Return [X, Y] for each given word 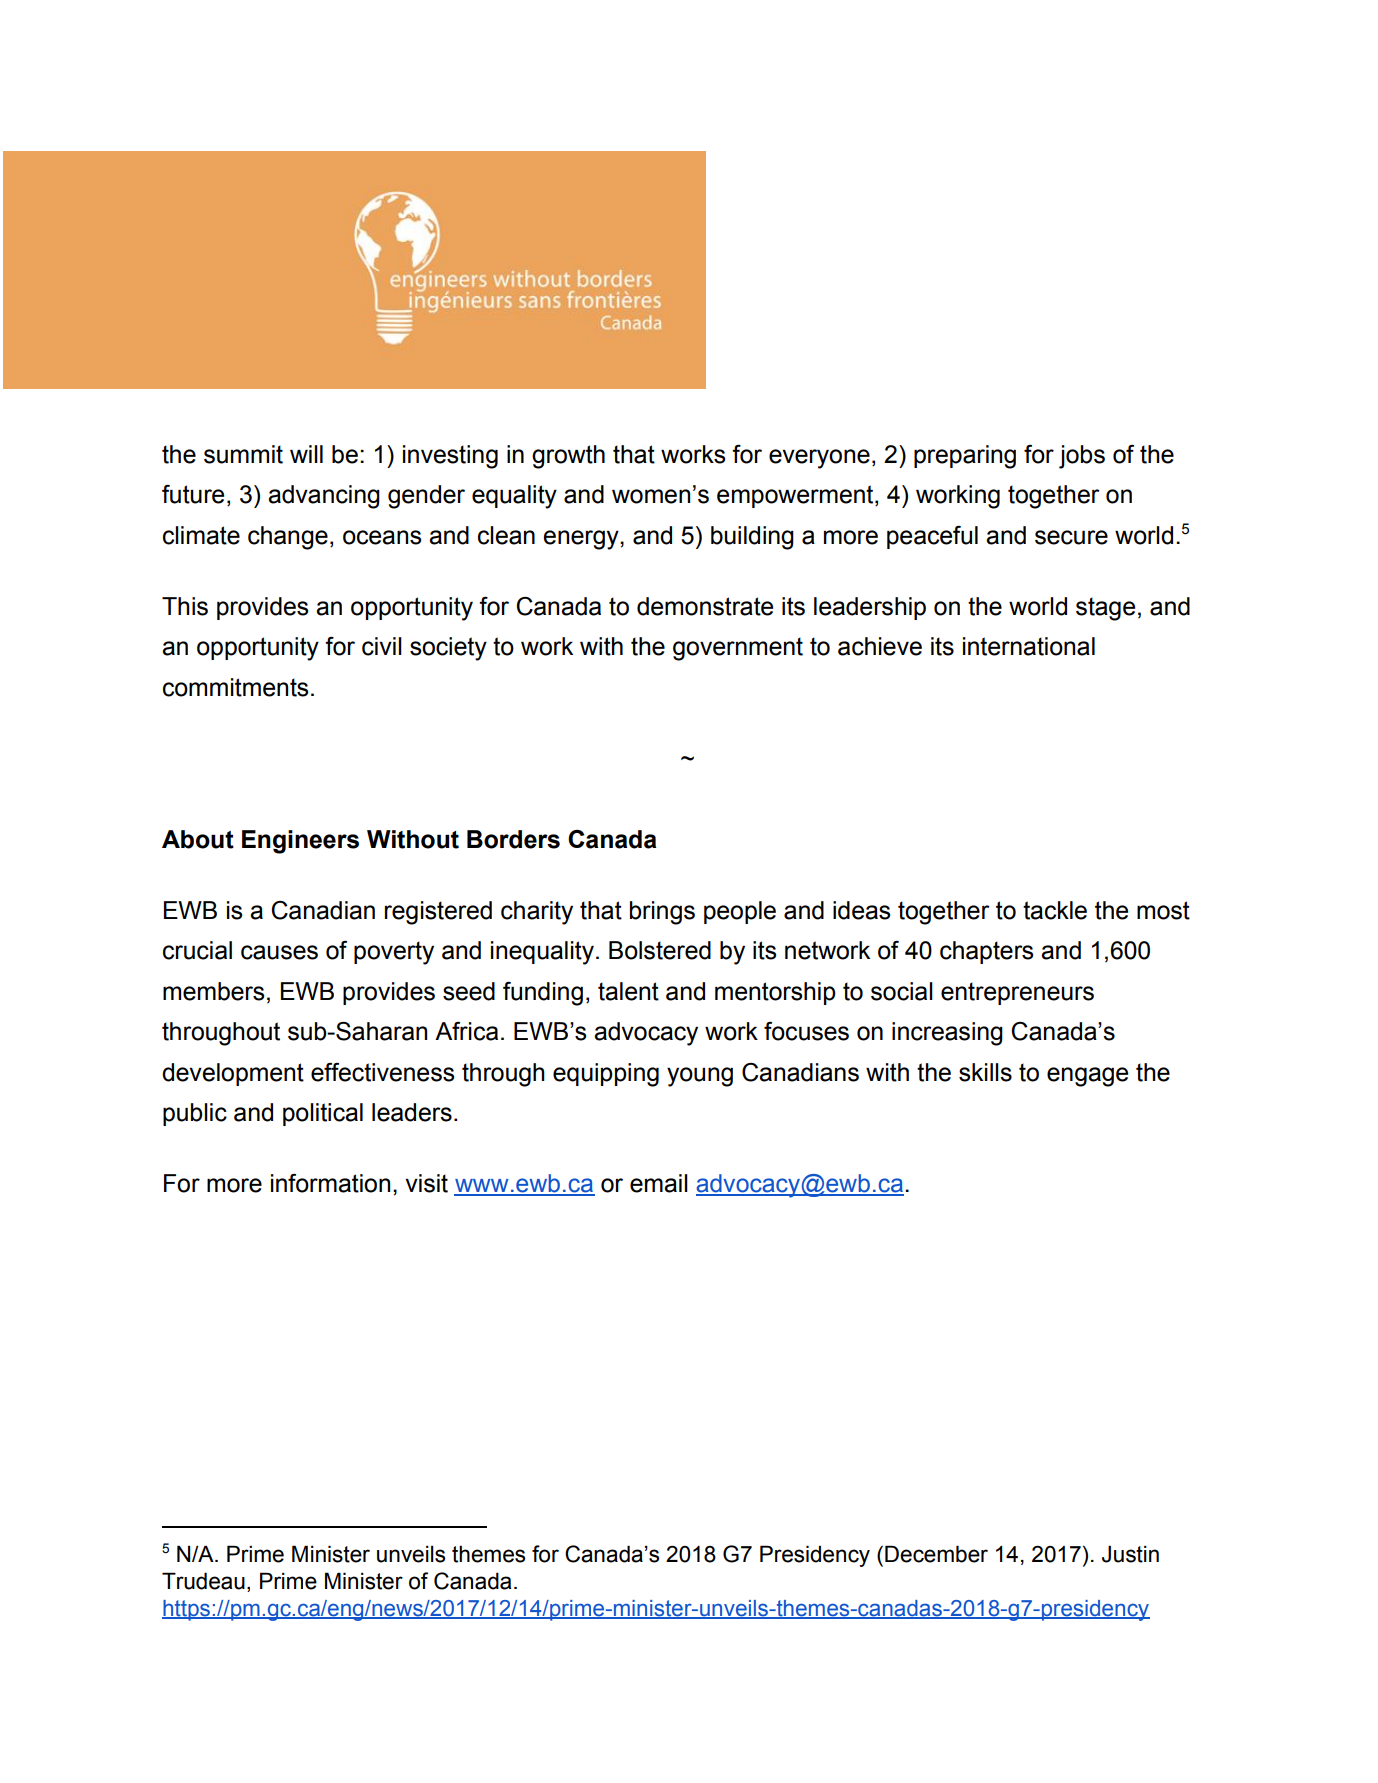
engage [1087, 1077]
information [330, 1183]
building [752, 538]
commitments [235, 687]
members [213, 991]
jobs [1082, 457]
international [1029, 646]
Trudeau [203, 1581]
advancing [324, 497]
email [659, 1183]
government [738, 649]
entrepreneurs [1017, 993]
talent [628, 991]
